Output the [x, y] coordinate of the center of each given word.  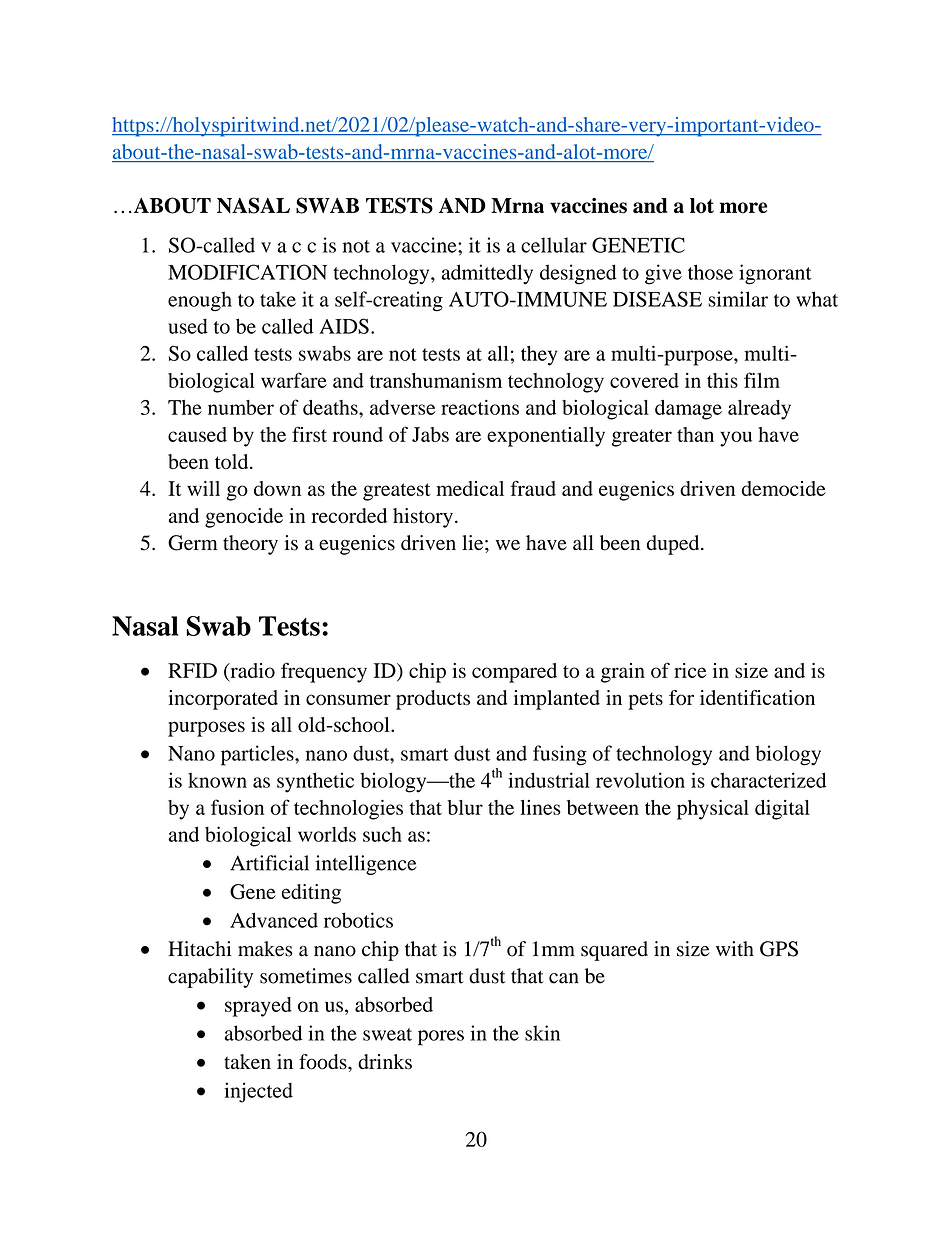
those [710, 272]
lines [540, 807]
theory [250, 545]
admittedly [487, 274]
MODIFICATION [247, 272]
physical [713, 809]
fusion [237, 807]
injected [258, 1092]
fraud [533, 488]
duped [674, 545]
